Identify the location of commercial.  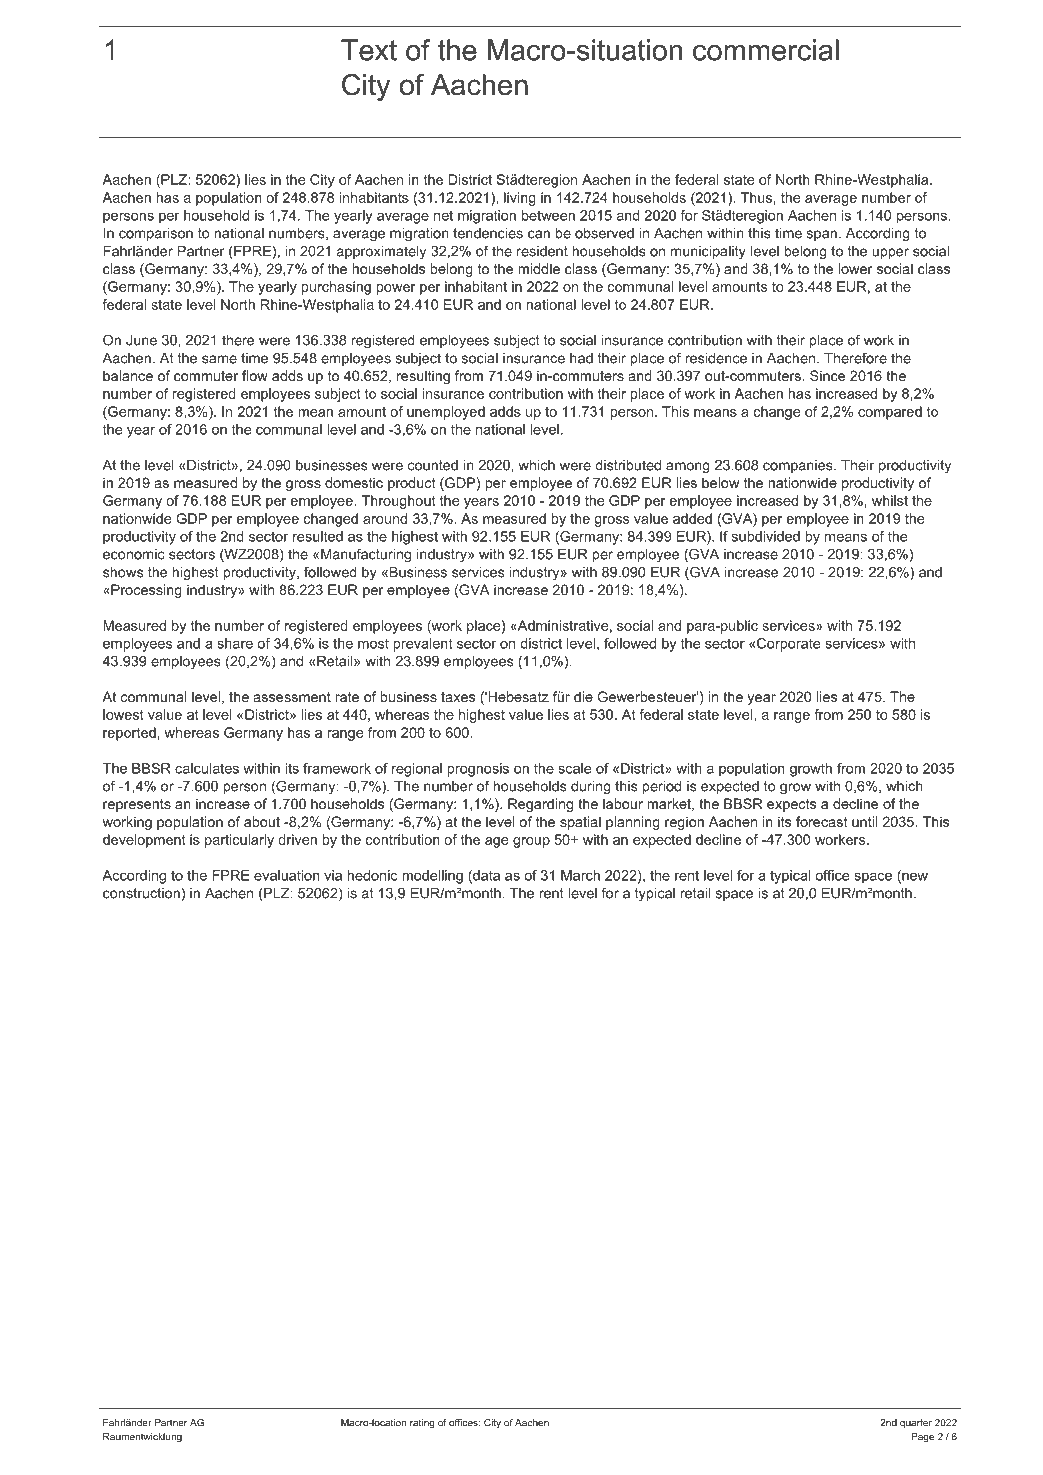
(766, 50).
